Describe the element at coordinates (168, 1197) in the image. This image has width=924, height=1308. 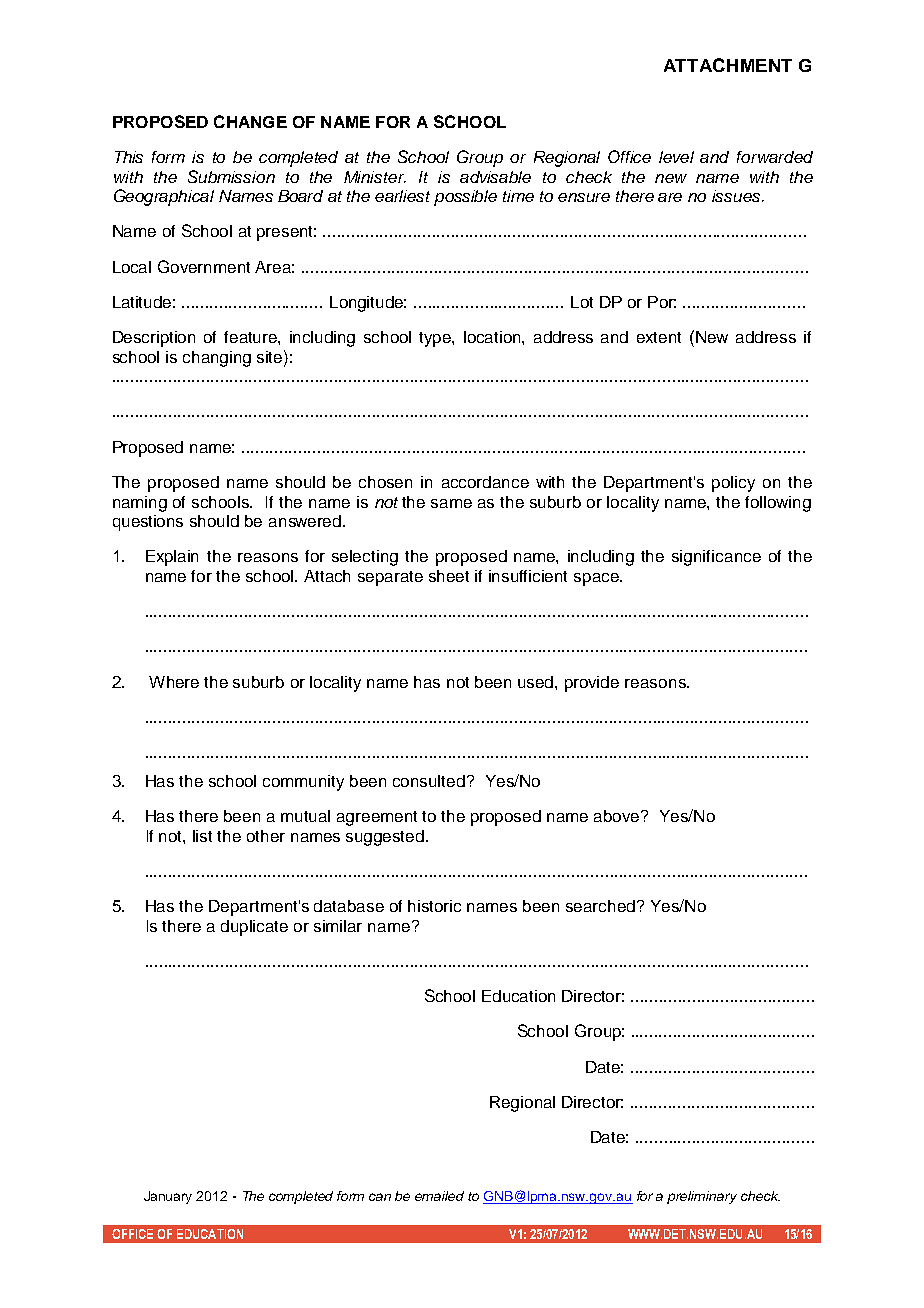
I see `January` at that location.
